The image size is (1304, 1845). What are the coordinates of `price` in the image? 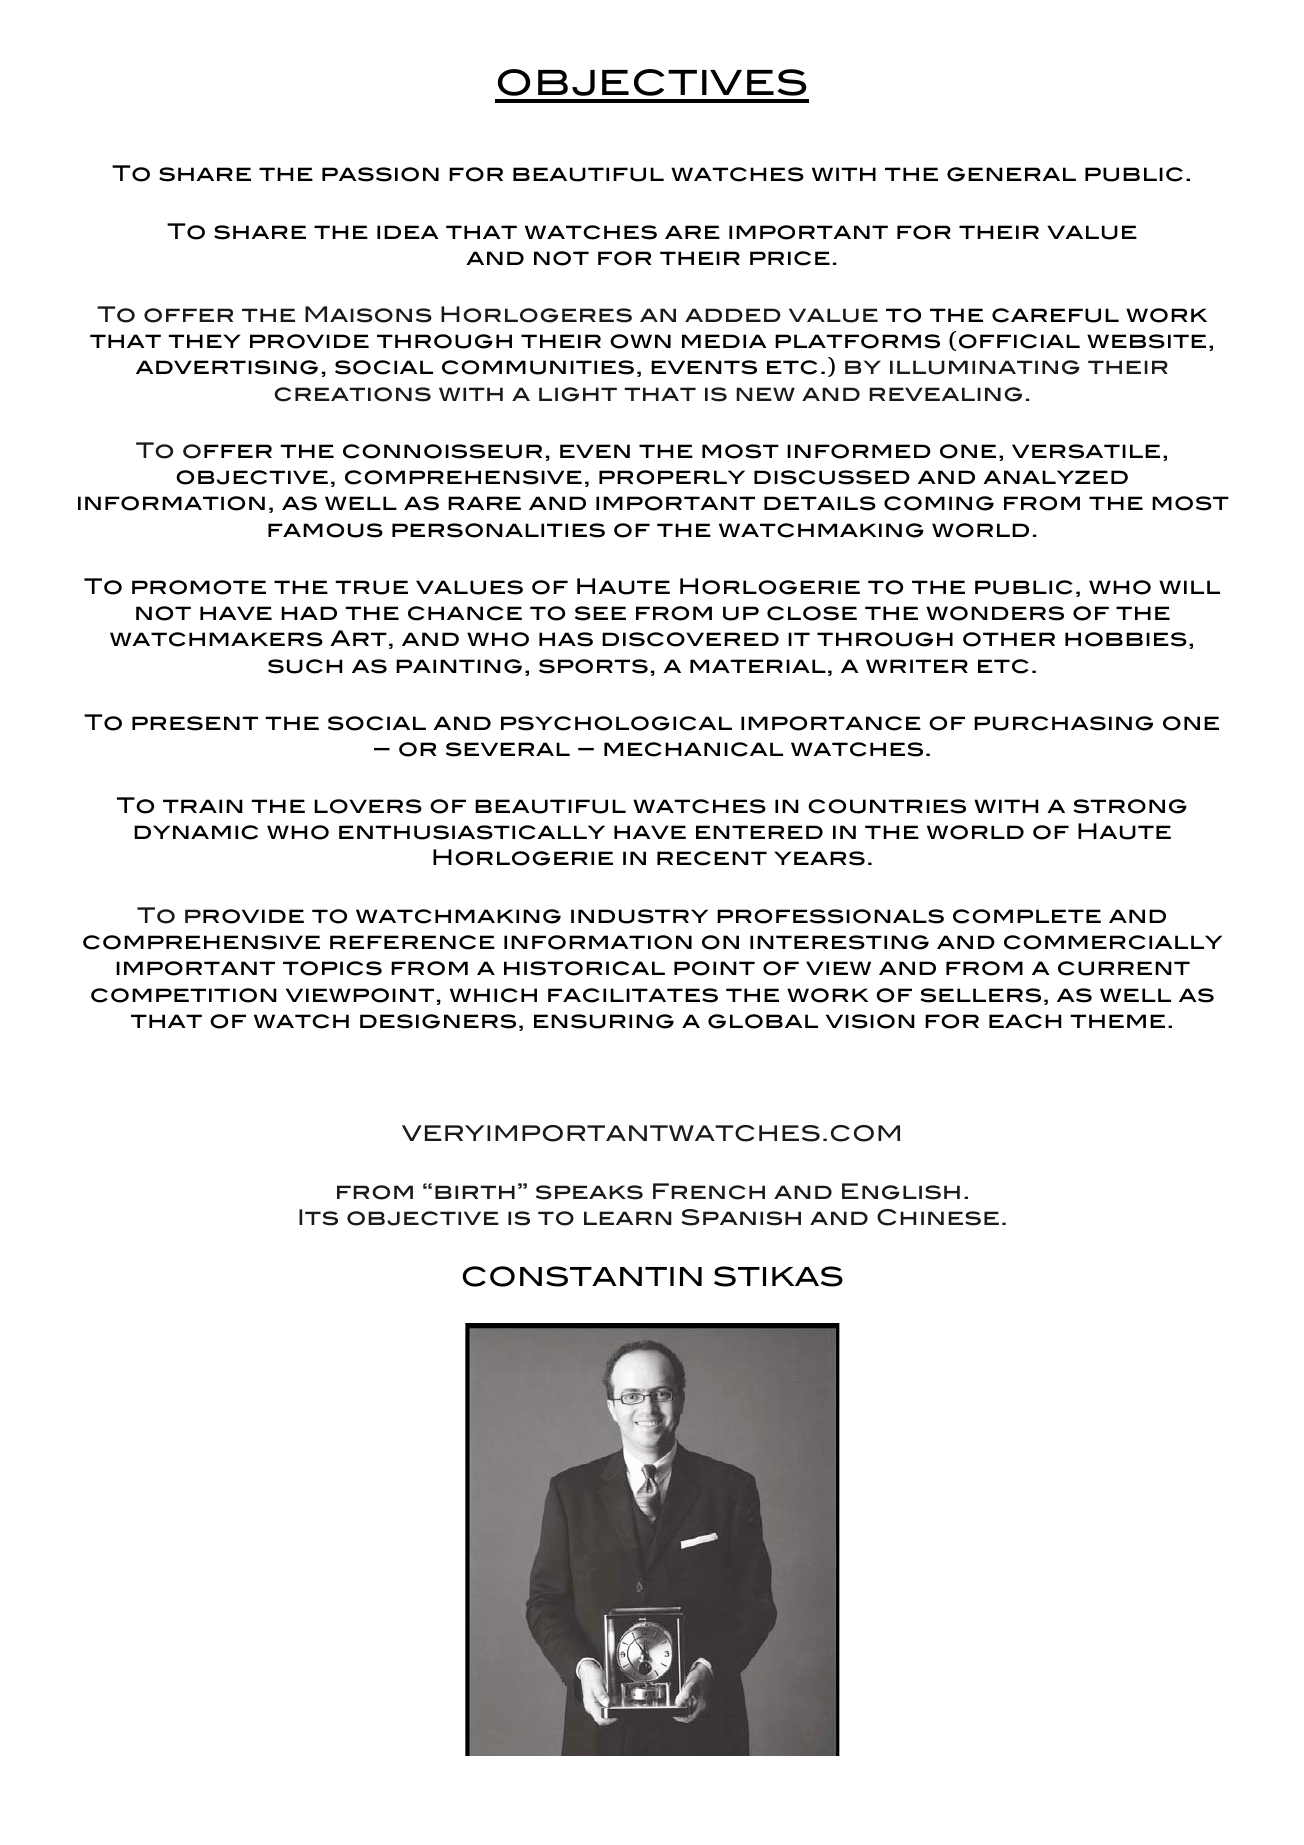 It's located at (790, 258).
